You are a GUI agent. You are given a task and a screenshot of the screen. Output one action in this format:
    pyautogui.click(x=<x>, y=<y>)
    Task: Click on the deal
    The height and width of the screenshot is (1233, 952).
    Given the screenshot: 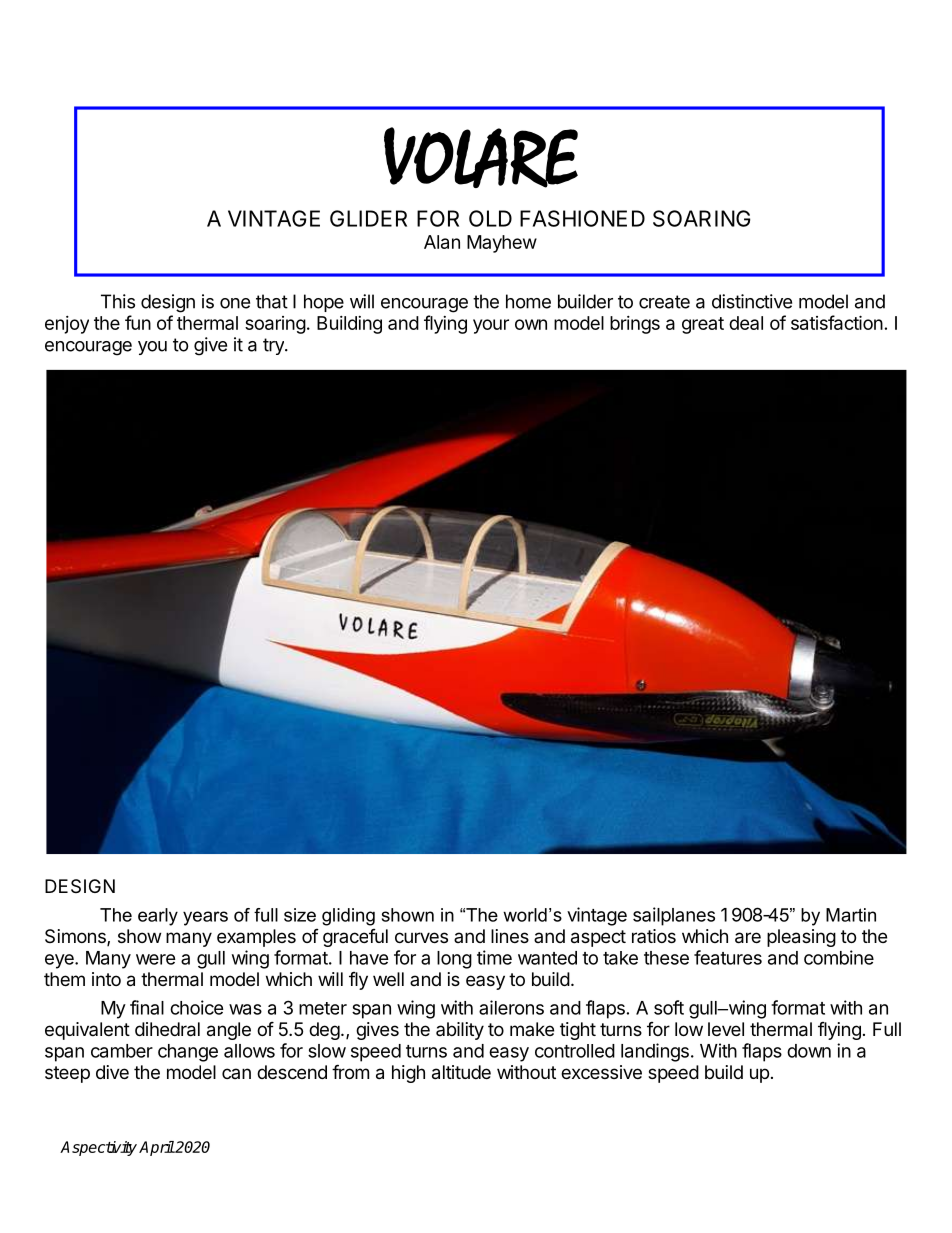 What is the action you would take?
    pyautogui.click(x=746, y=323)
